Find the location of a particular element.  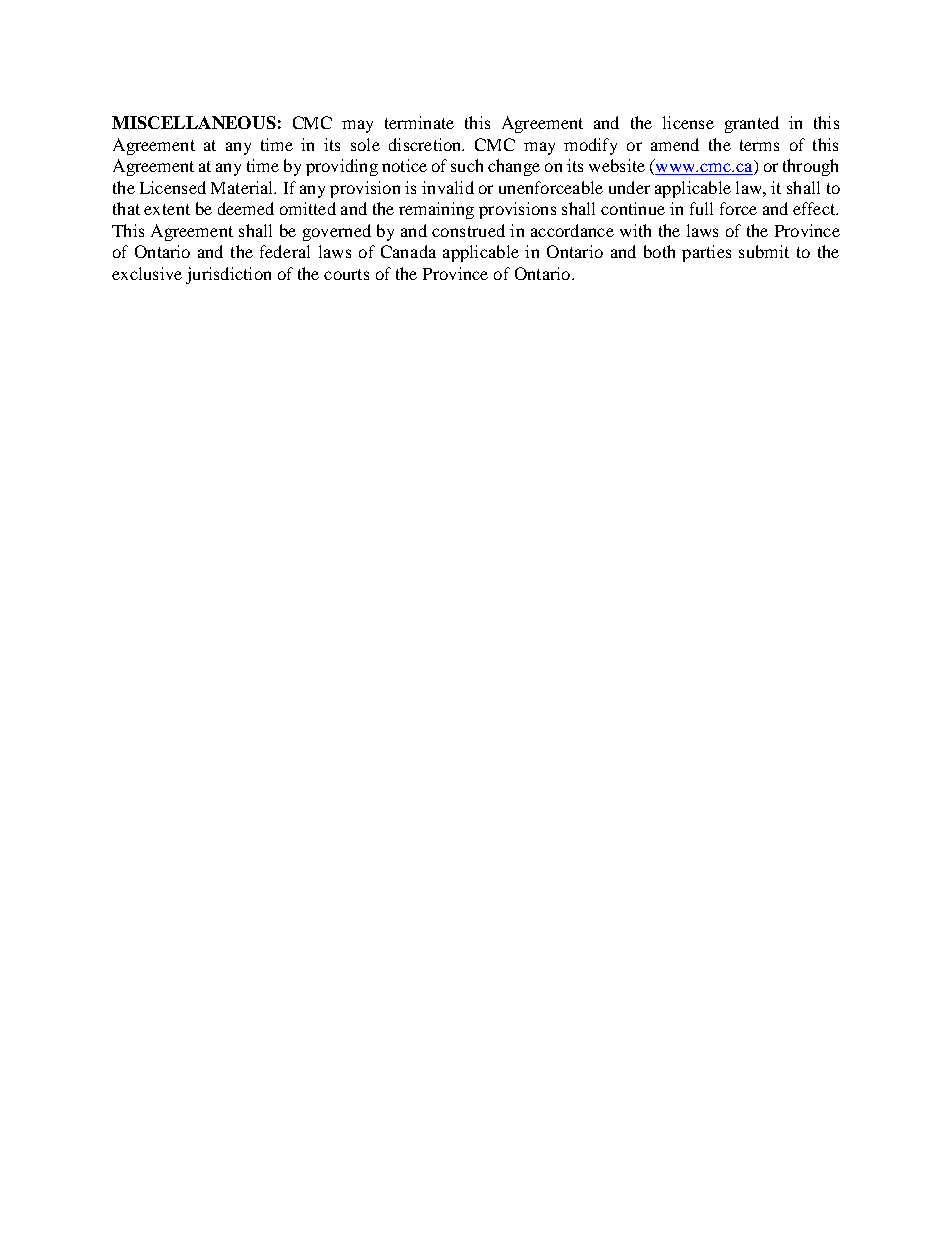

parties is located at coordinates (706, 253).
